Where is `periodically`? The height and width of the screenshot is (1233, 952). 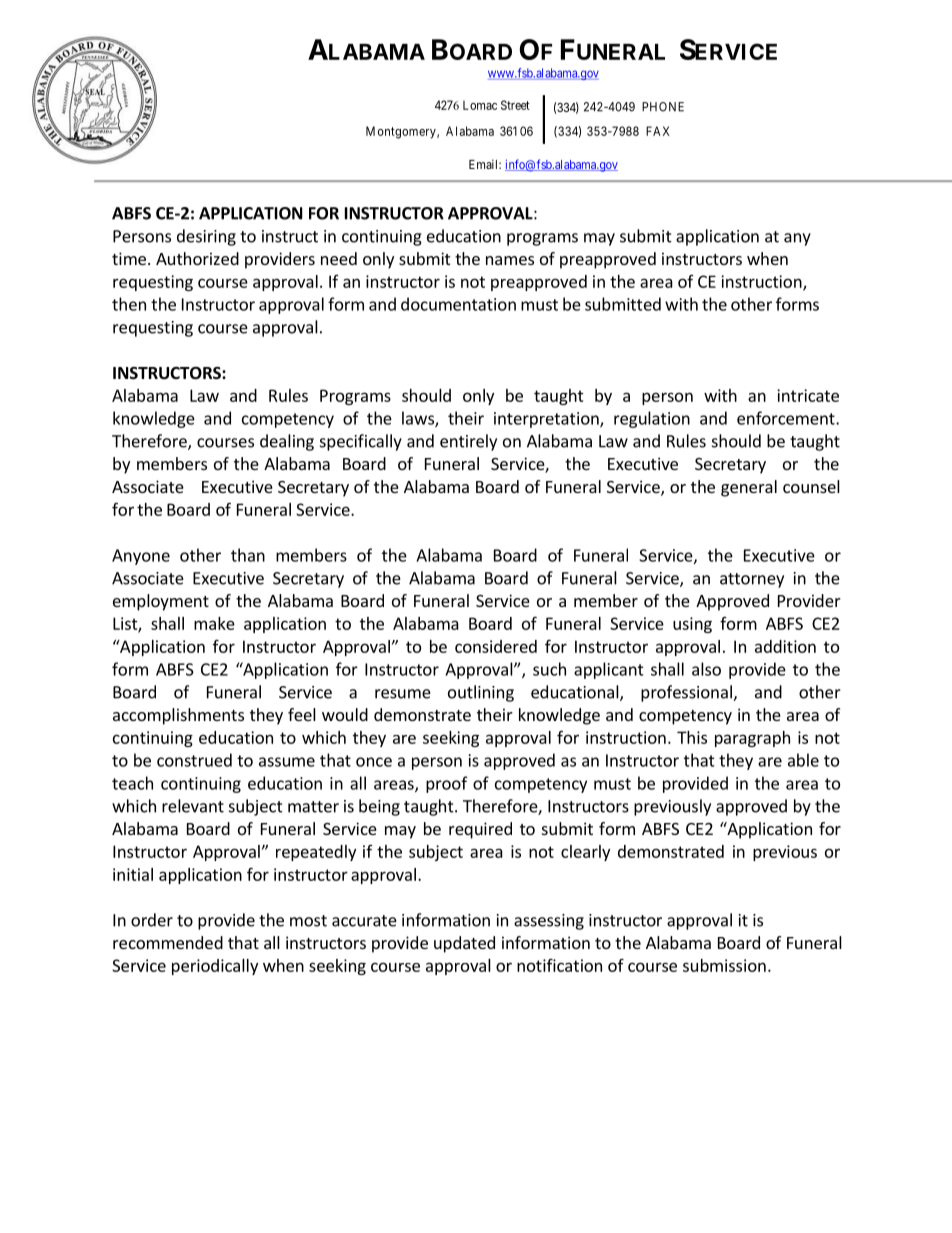
periodically is located at coordinates (215, 967).
